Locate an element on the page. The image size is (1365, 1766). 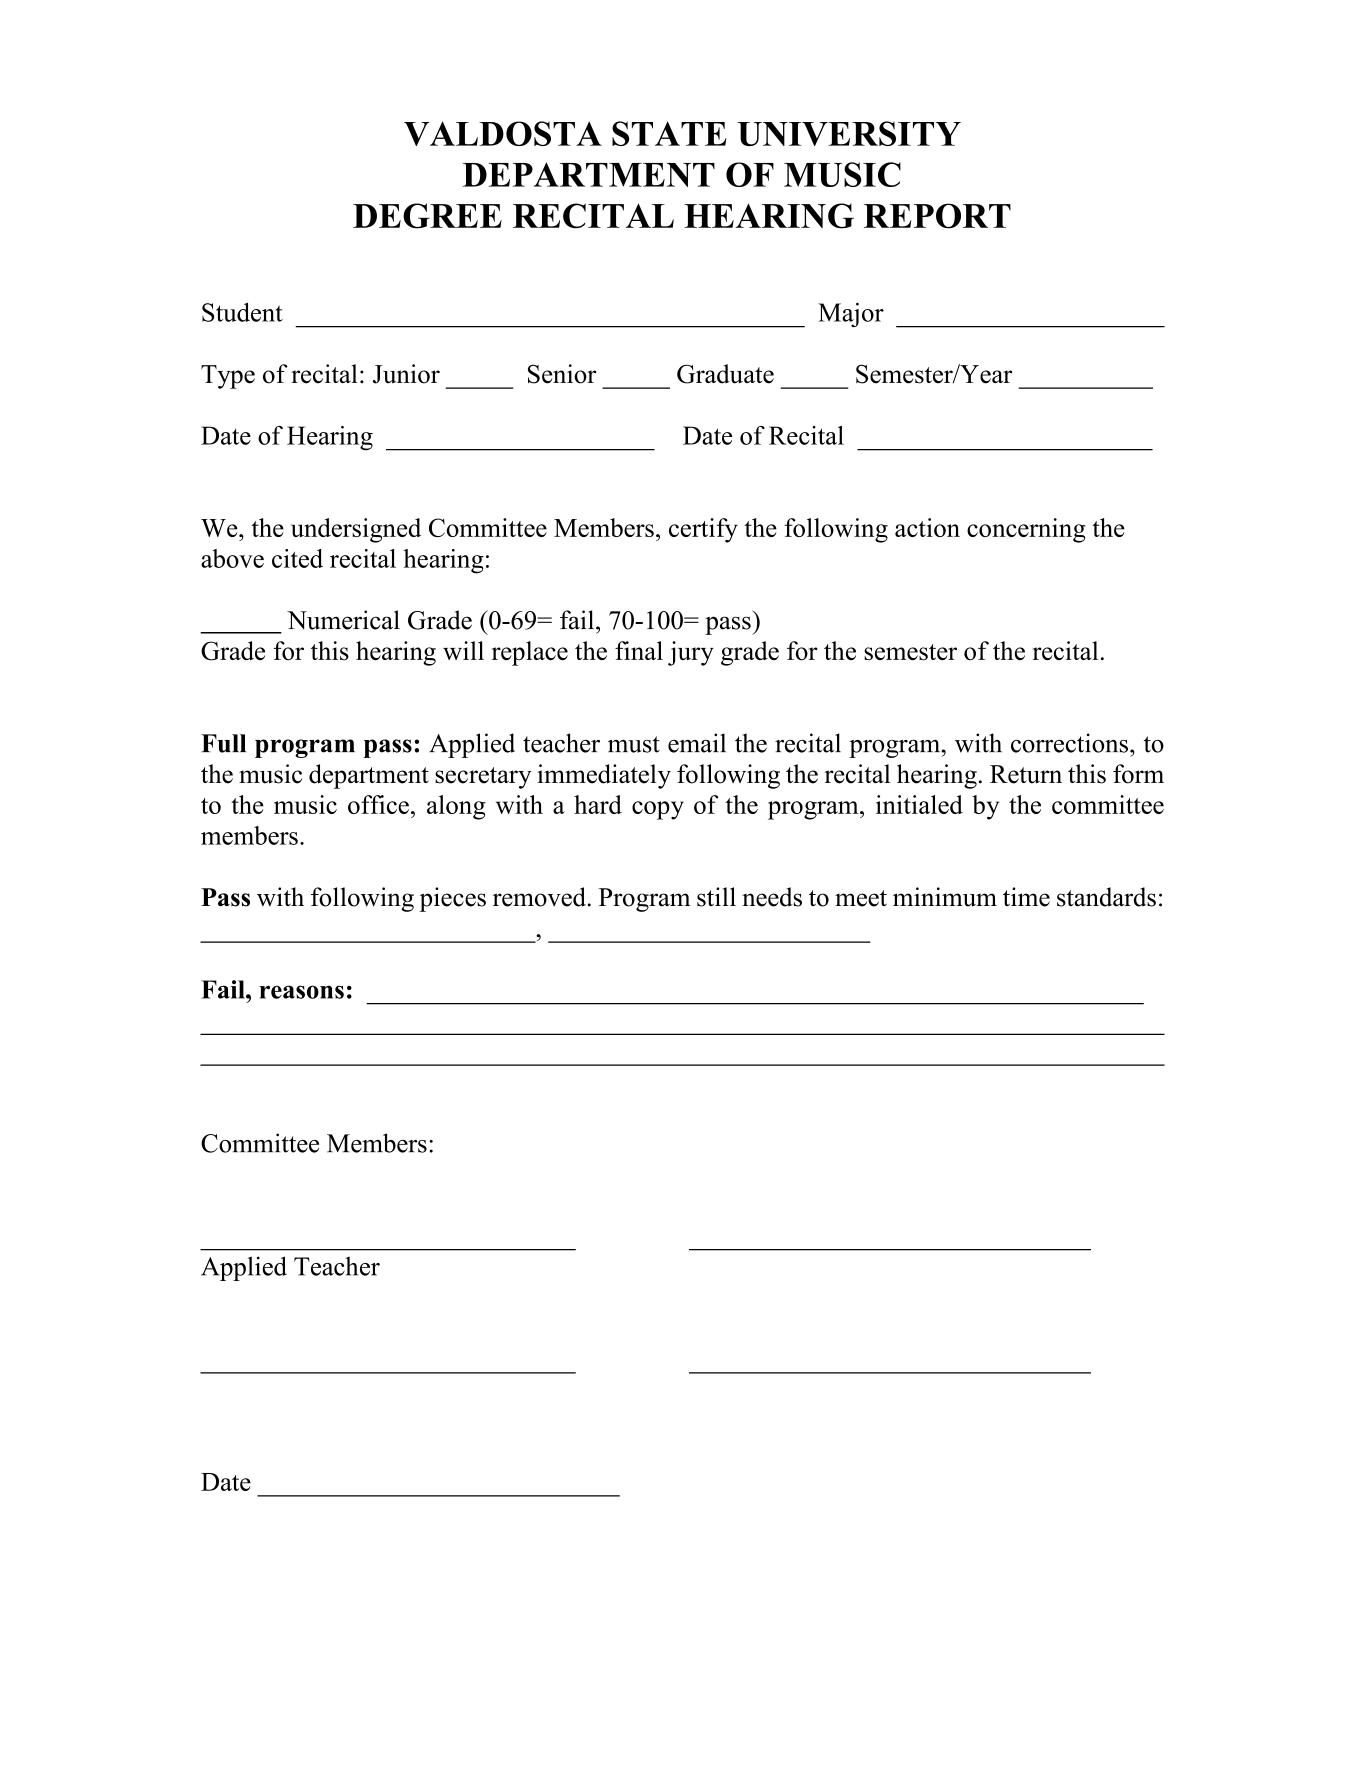
still is located at coordinates (716, 897).
